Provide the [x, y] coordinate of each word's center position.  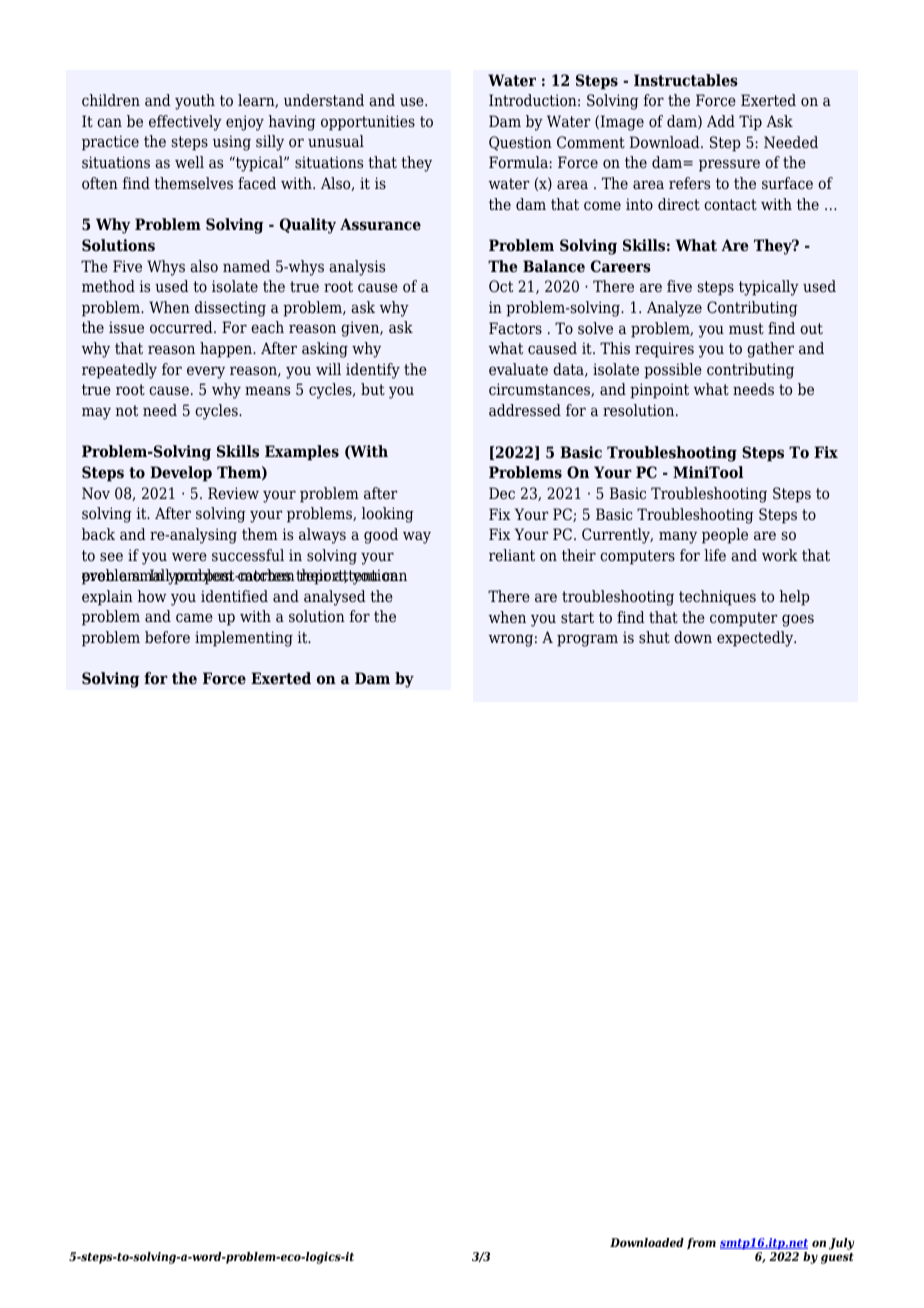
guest [837, 1258]
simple [512, 80]
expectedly [756, 639]
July [842, 1244]
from [701, 1243]
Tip [750, 123]
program [587, 640]
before [167, 637]
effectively [185, 123]
